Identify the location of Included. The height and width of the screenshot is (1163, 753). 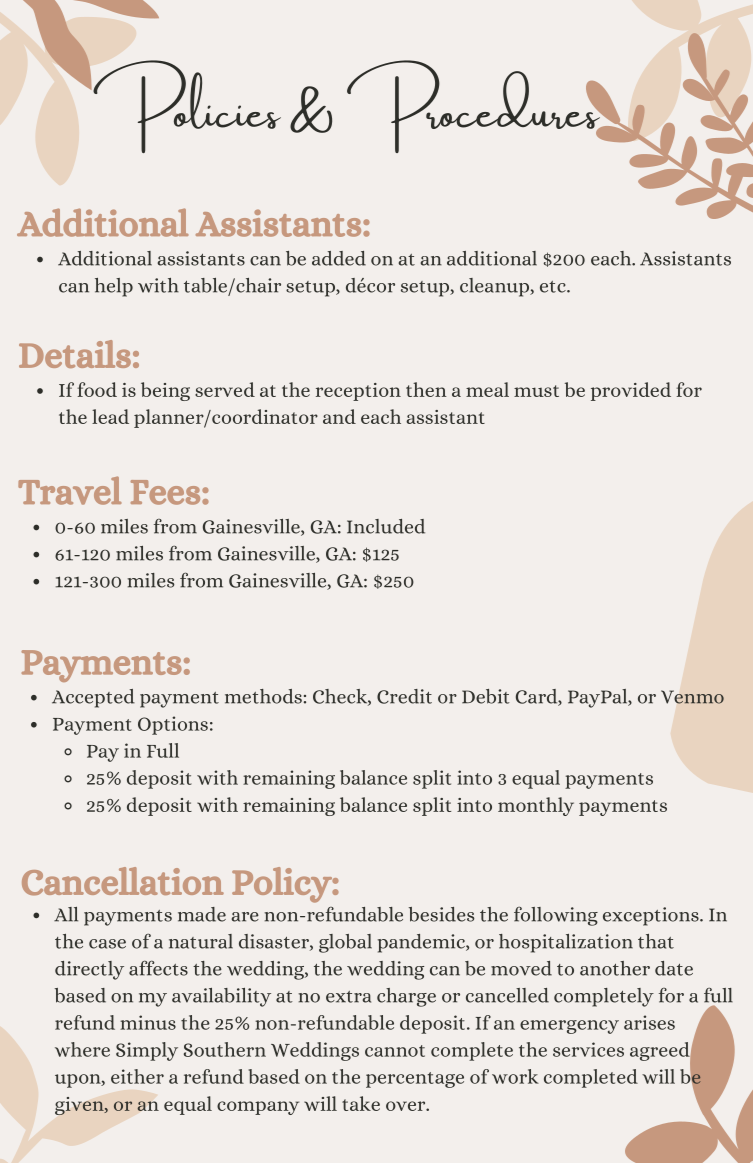
(386, 526).
